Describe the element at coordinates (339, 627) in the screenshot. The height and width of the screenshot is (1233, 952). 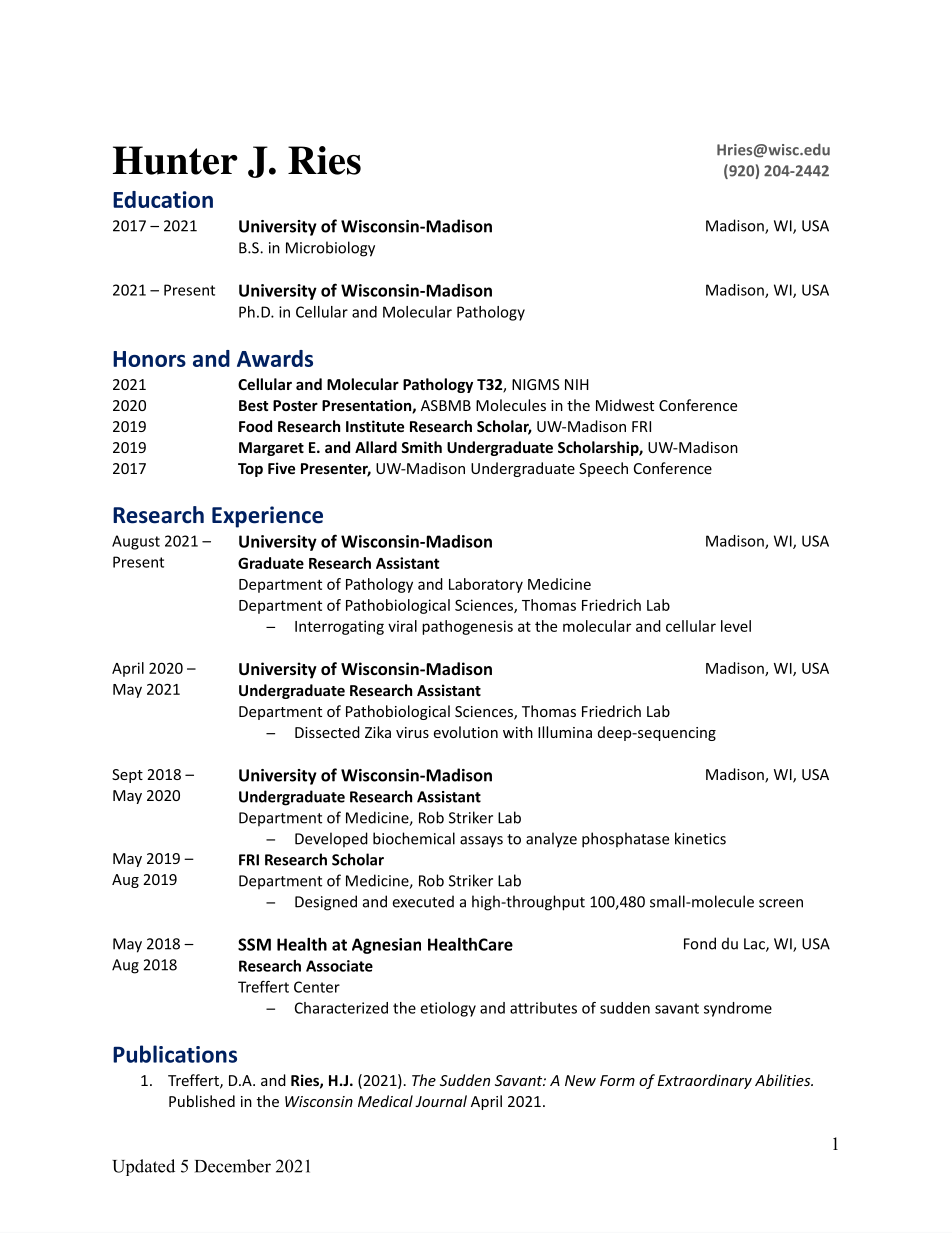
I see `Interrogating` at that location.
